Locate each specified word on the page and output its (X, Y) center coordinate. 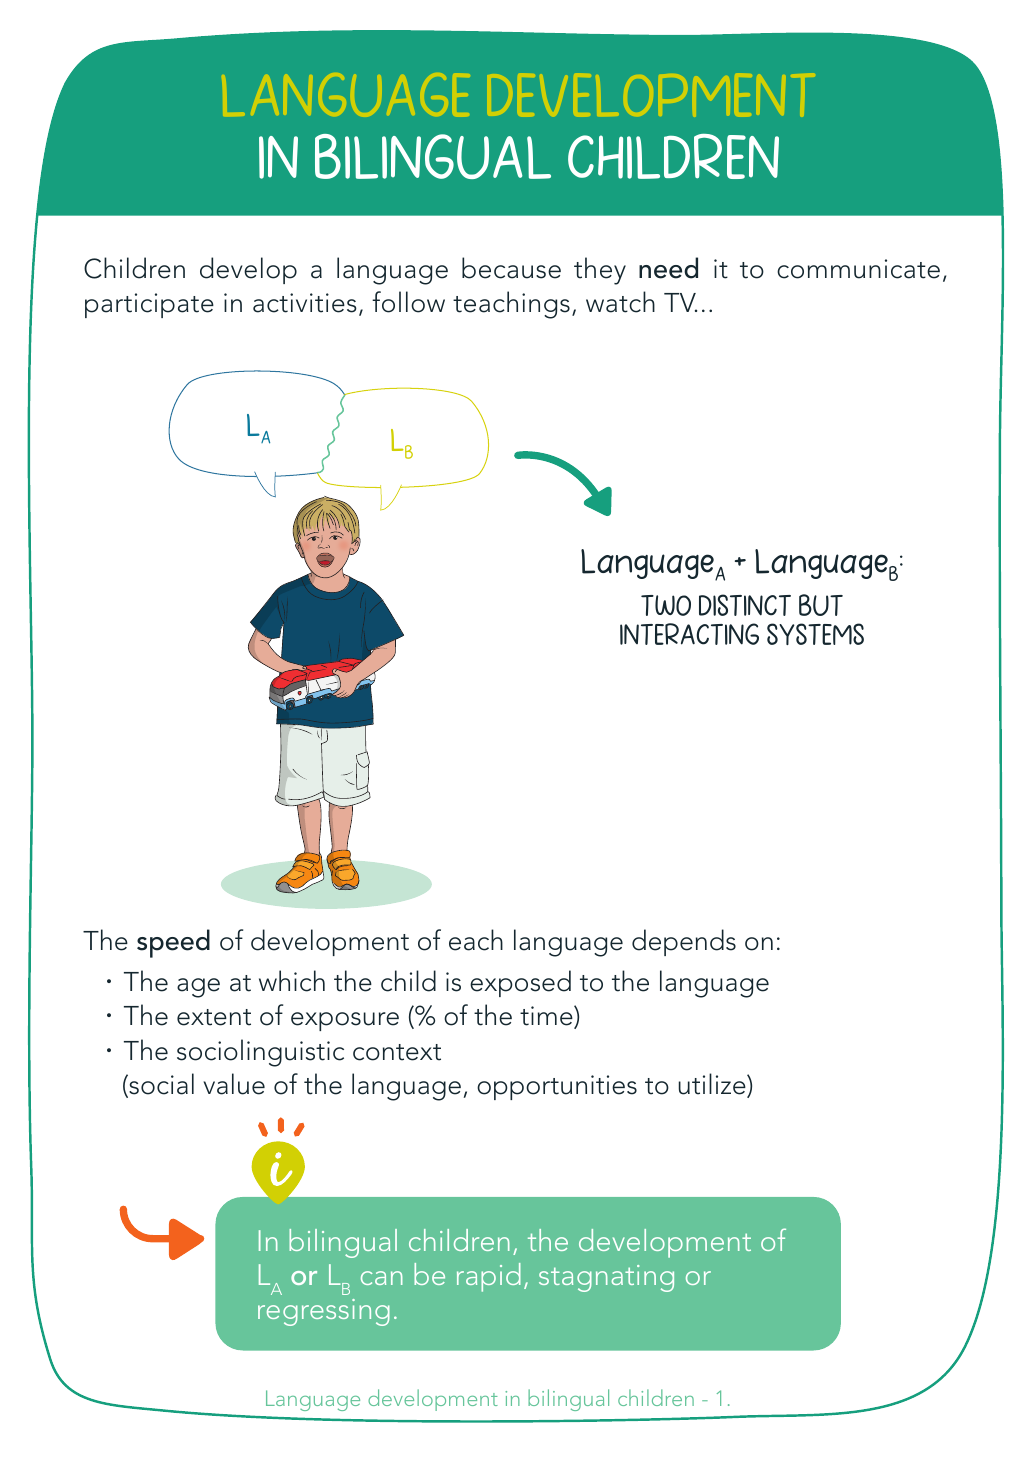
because (511, 268)
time (547, 1017)
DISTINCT (745, 605)
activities (305, 303)
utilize (713, 1085)
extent (214, 1017)
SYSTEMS (815, 634)
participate (149, 305)
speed (173, 943)
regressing (324, 1312)
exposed (520, 983)
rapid (489, 1277)
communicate (858, 269)
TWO (666, 605)
